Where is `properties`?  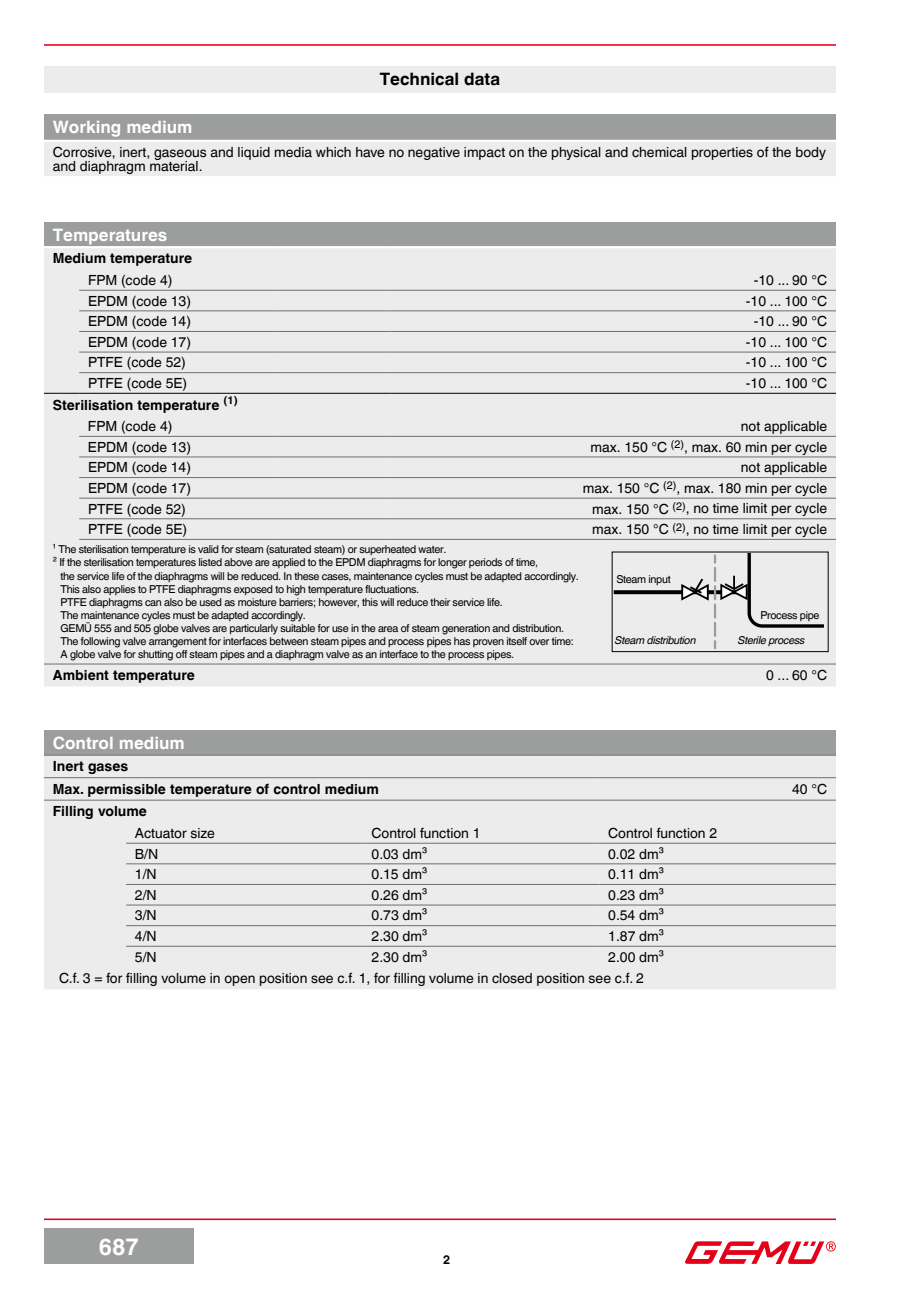 properties is located at coordinates (722, 153).
